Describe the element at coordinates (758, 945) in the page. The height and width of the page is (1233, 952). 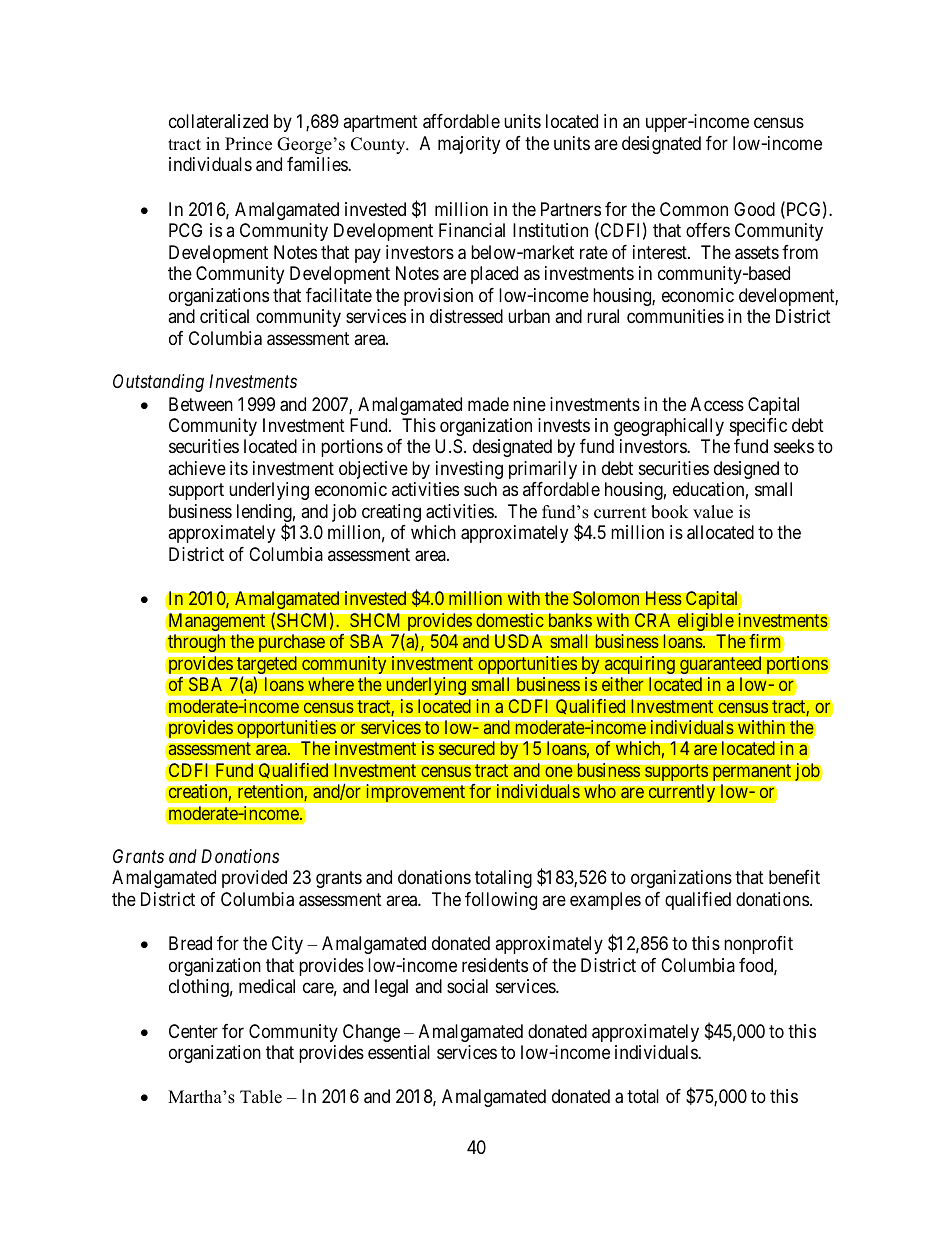
I see `nonprofit` at that location.
